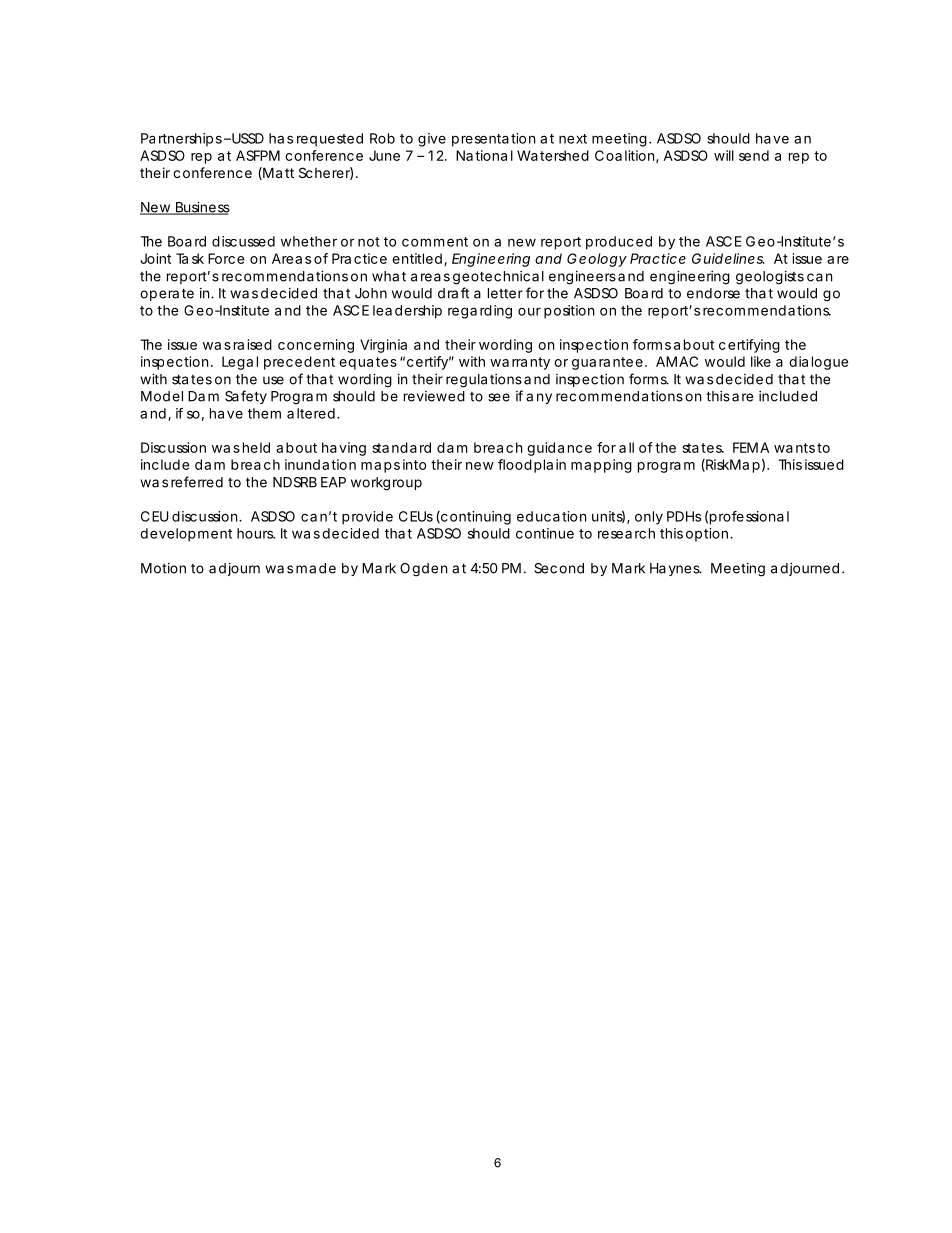  I want to click on FEMA, so click(751, 447).
